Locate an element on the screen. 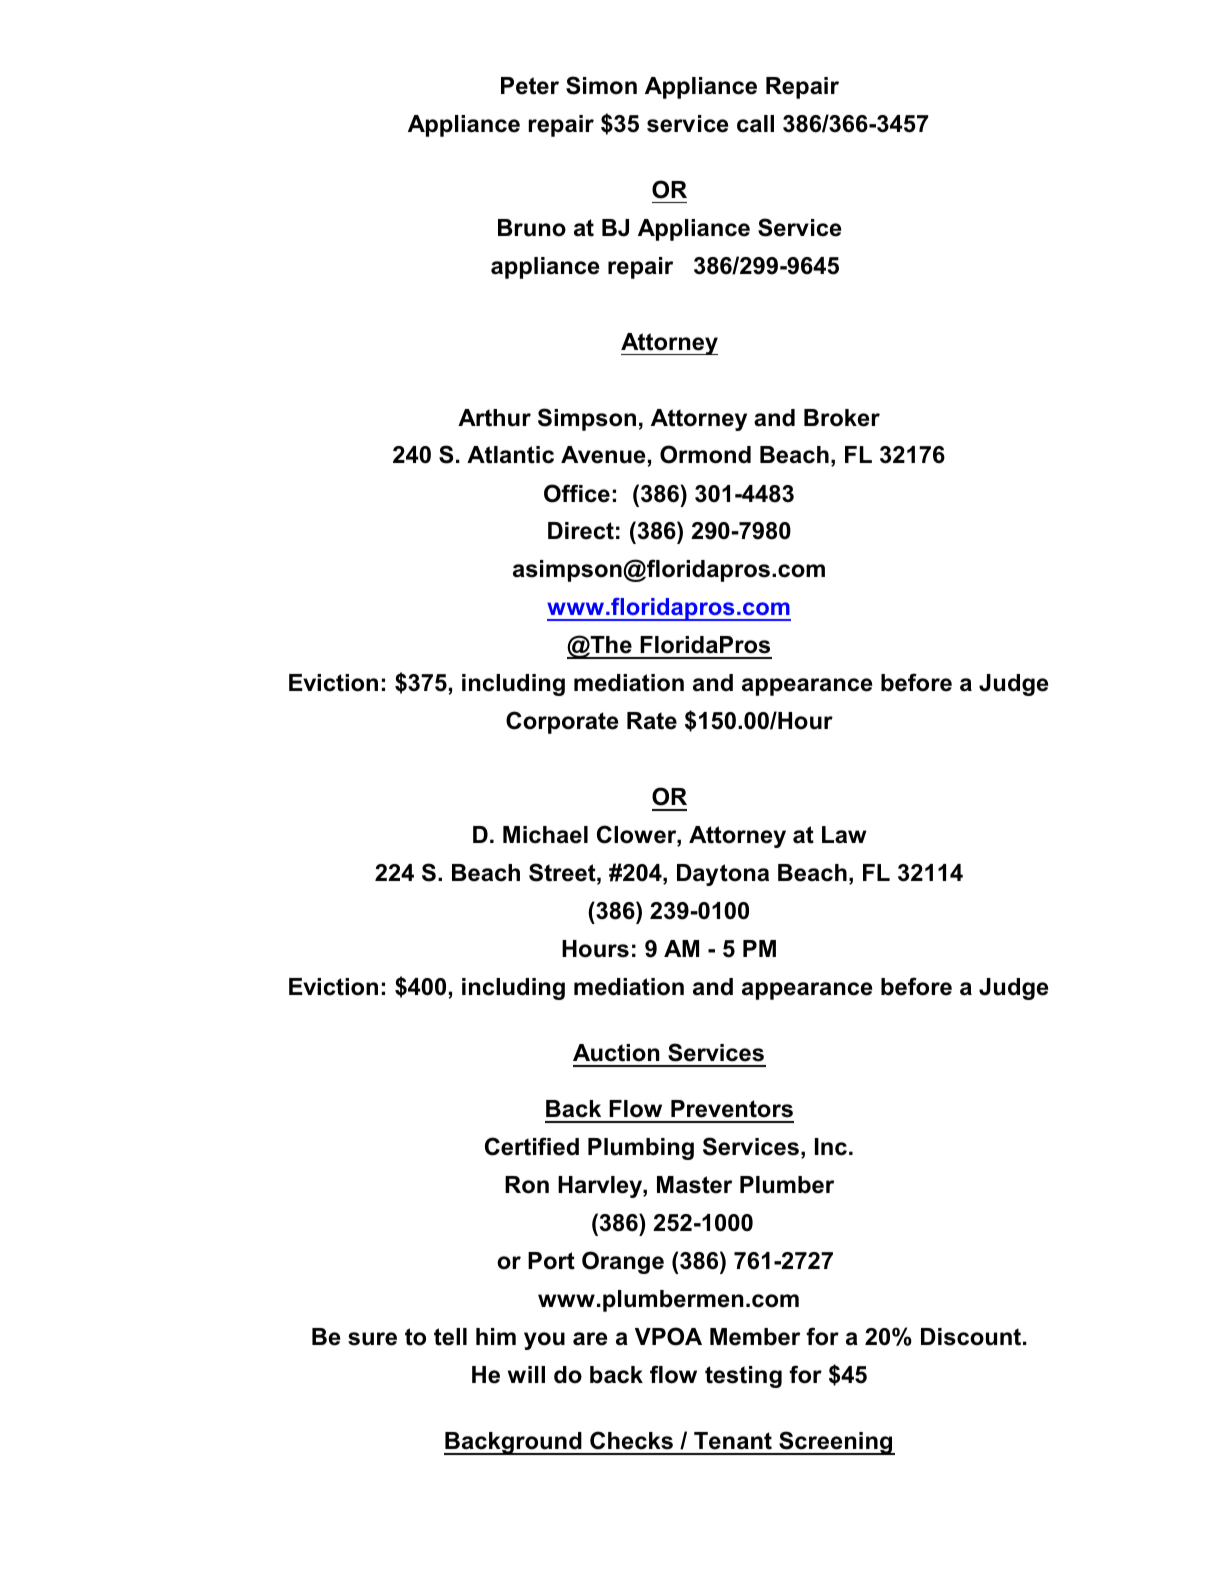 Image resolution: width=1214 pixels, height=1571 pixels. Auction is located at coordinates (616, 1053).
